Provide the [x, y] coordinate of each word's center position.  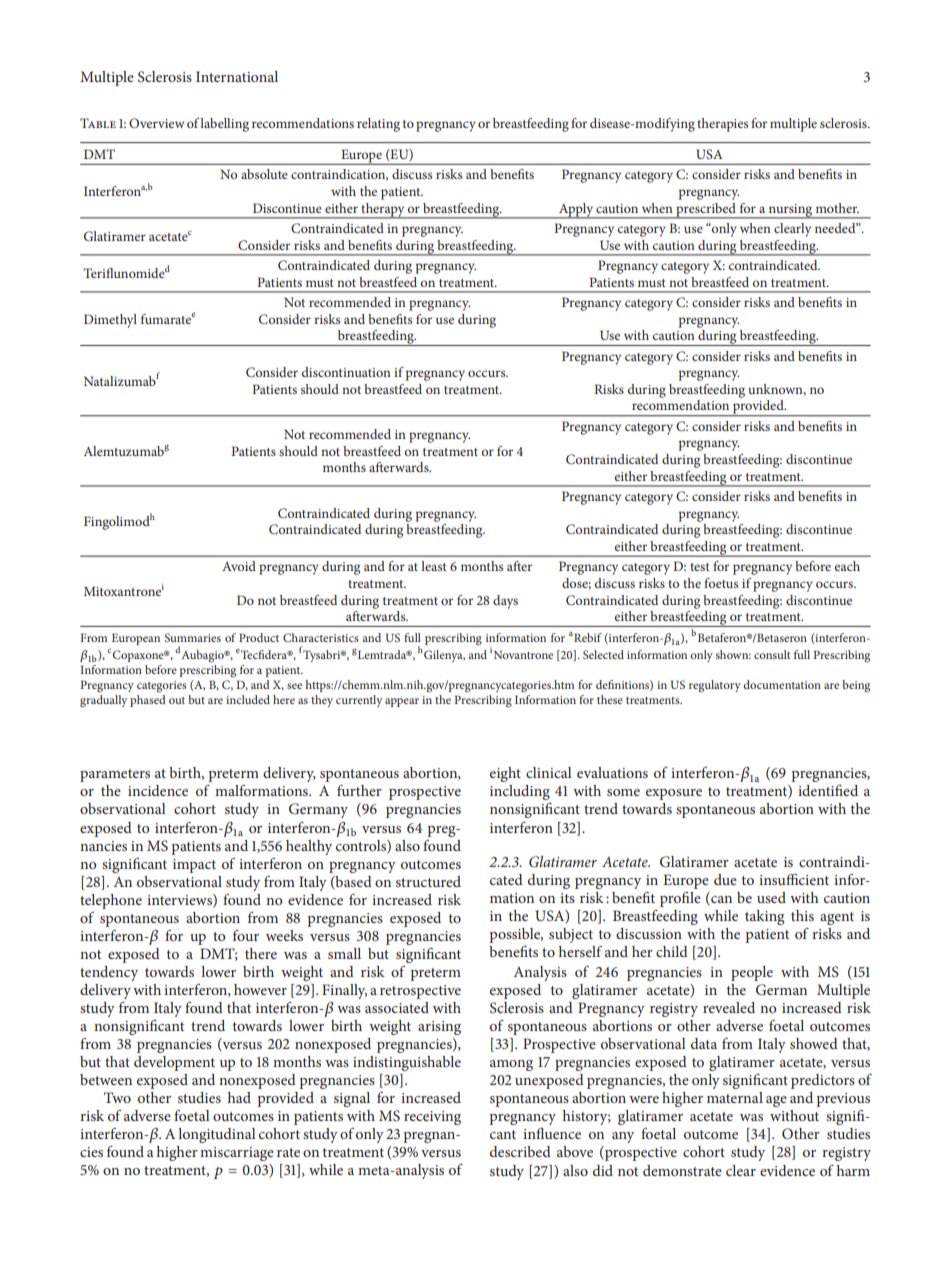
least [434, 566]
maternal [735, 1097]
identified [828, 790]
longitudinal [217, 1135]
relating [378, 125]
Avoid [239, 566]
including [520, 792]
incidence [158, 790]
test [700, 567]
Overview [156, 123]
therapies [722, 125]
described [520, 1151]
